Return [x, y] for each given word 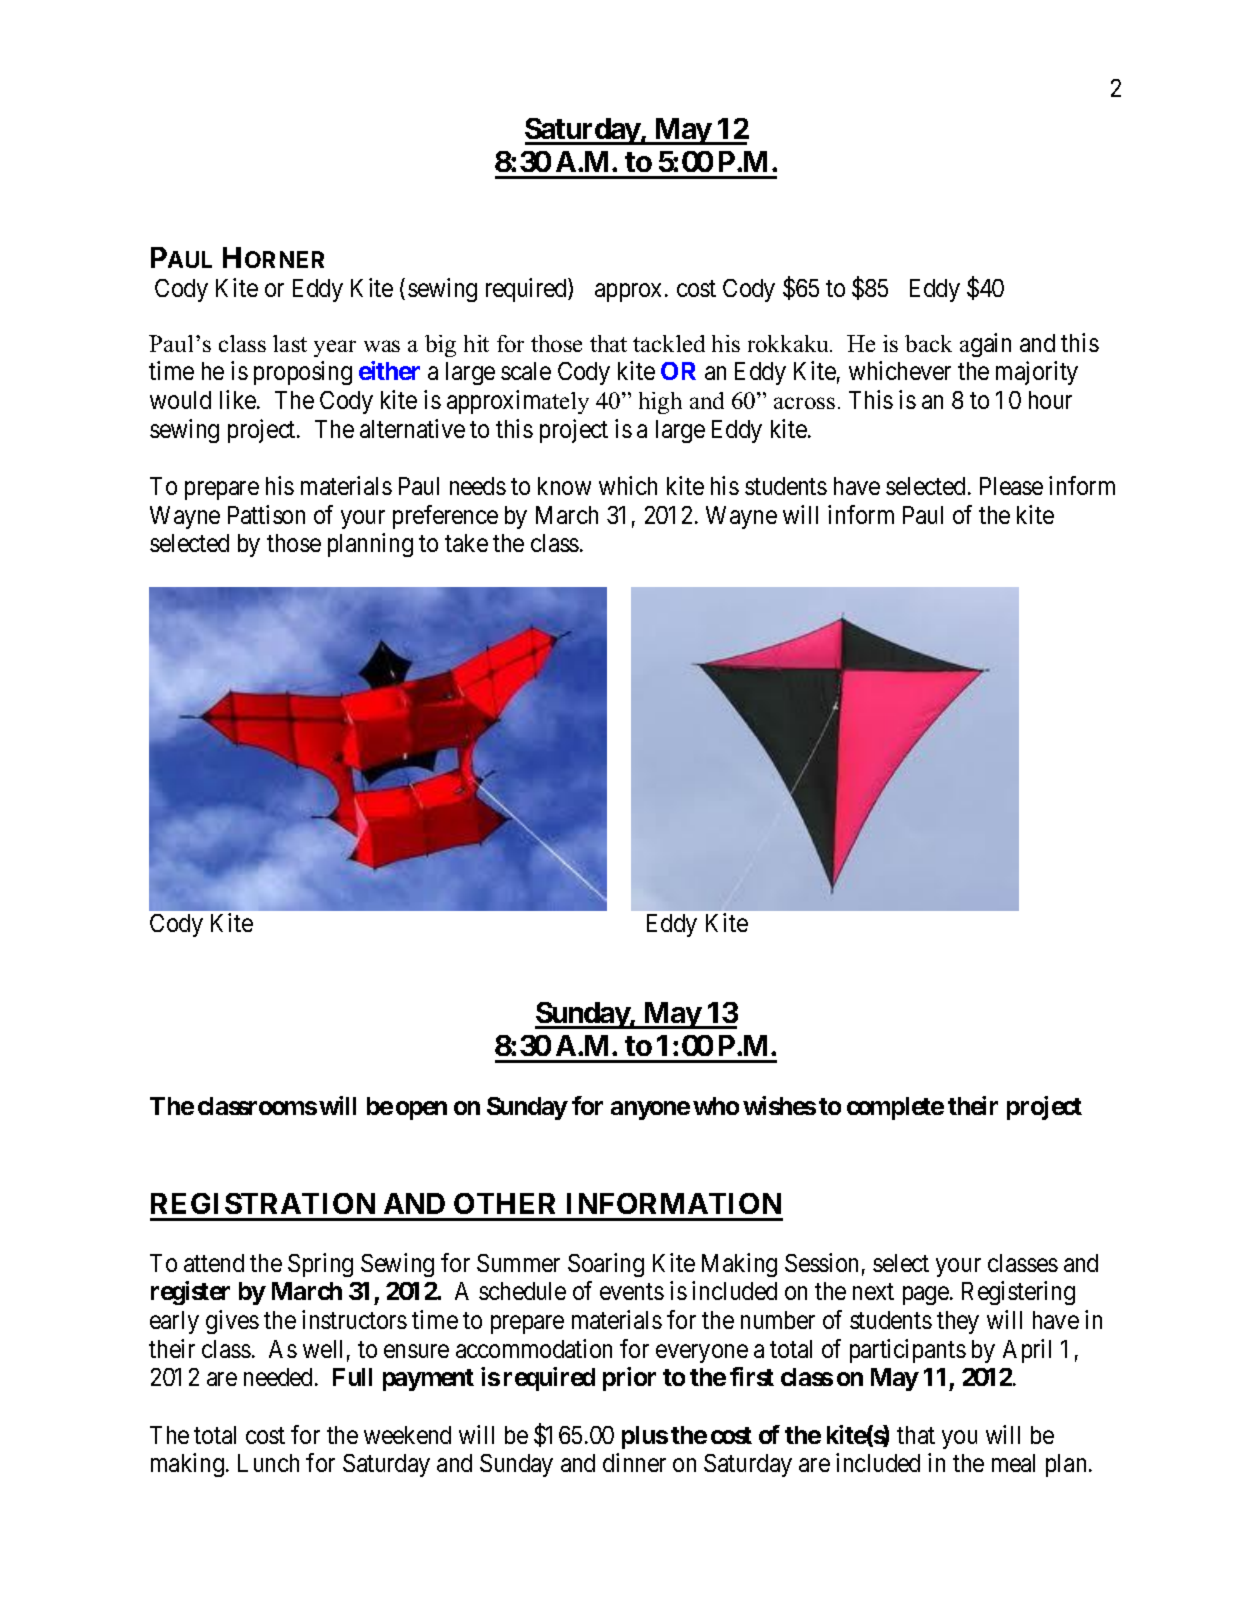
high [660, 403]
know [564, 486]
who [716, 1106]
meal [1013, 1463]
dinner [634, 1462]
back [928, 343]
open [421, 1110]
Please [1011, 486]
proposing [303, 373]
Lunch [268, 1463]
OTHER [504, 1203]
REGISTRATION [263, 1203]
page [926, 1296]
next [873, 1292]
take [466, 543]
